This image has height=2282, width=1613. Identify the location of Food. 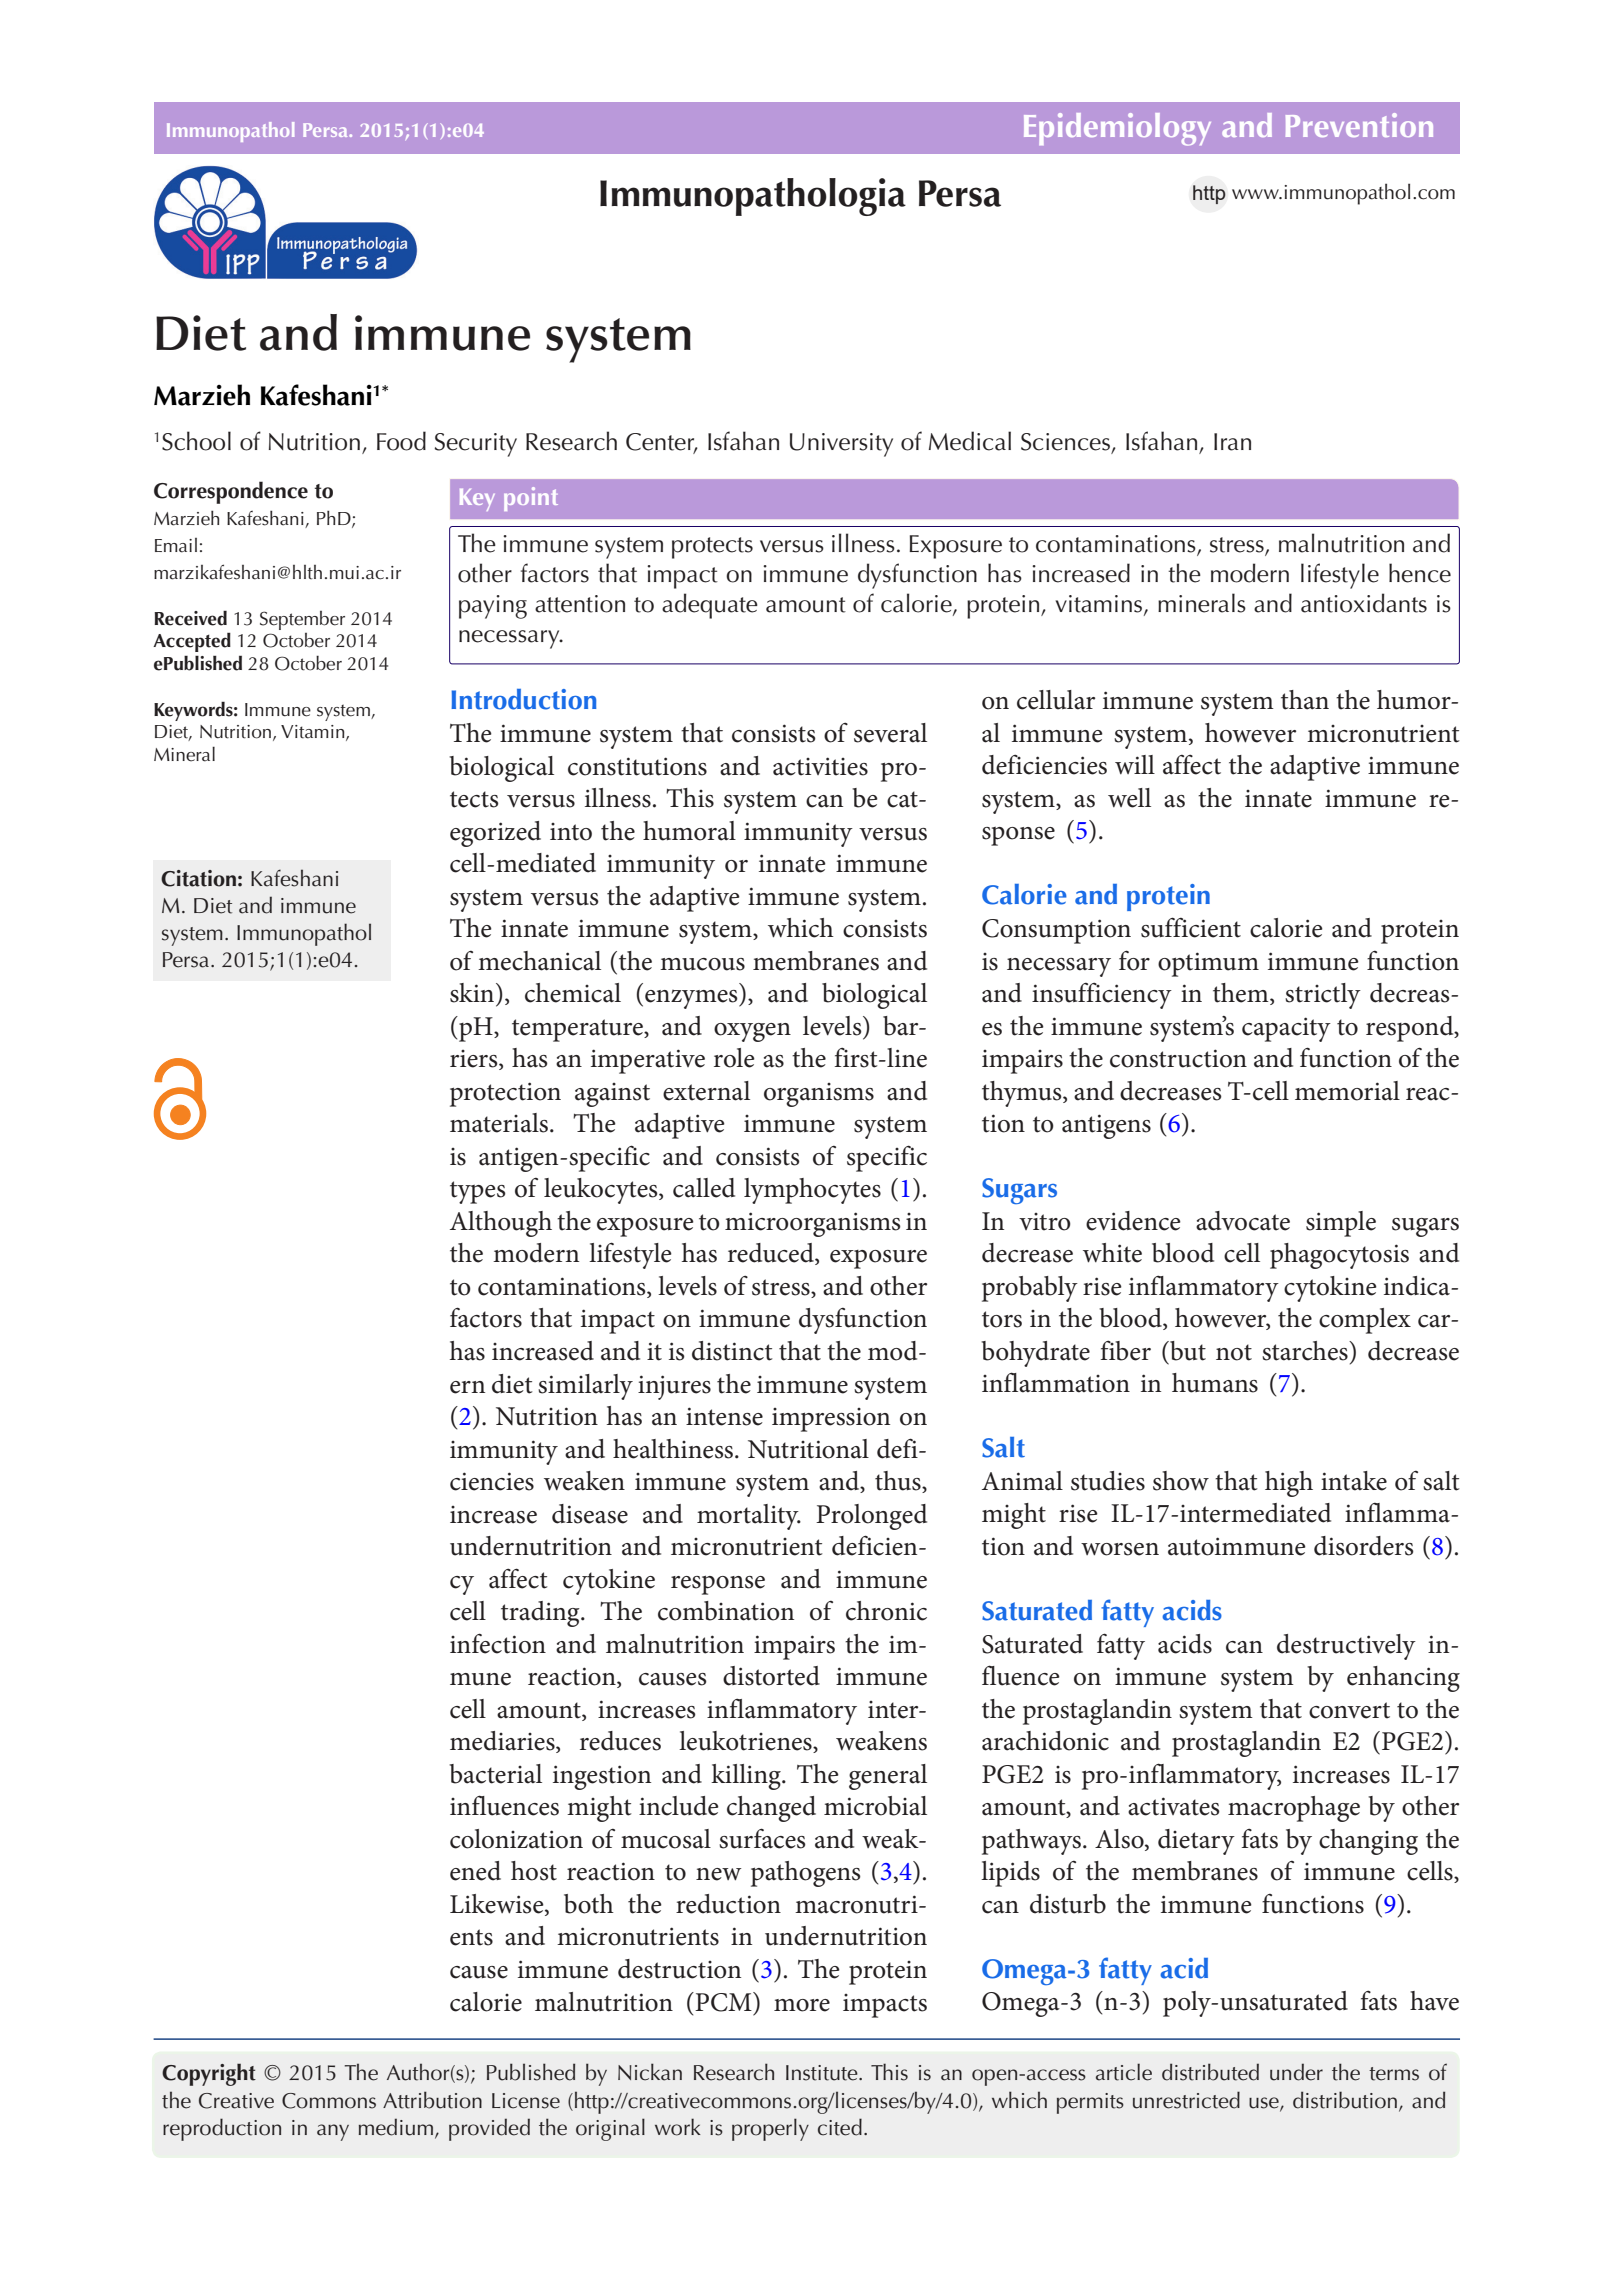
(401, 441).
